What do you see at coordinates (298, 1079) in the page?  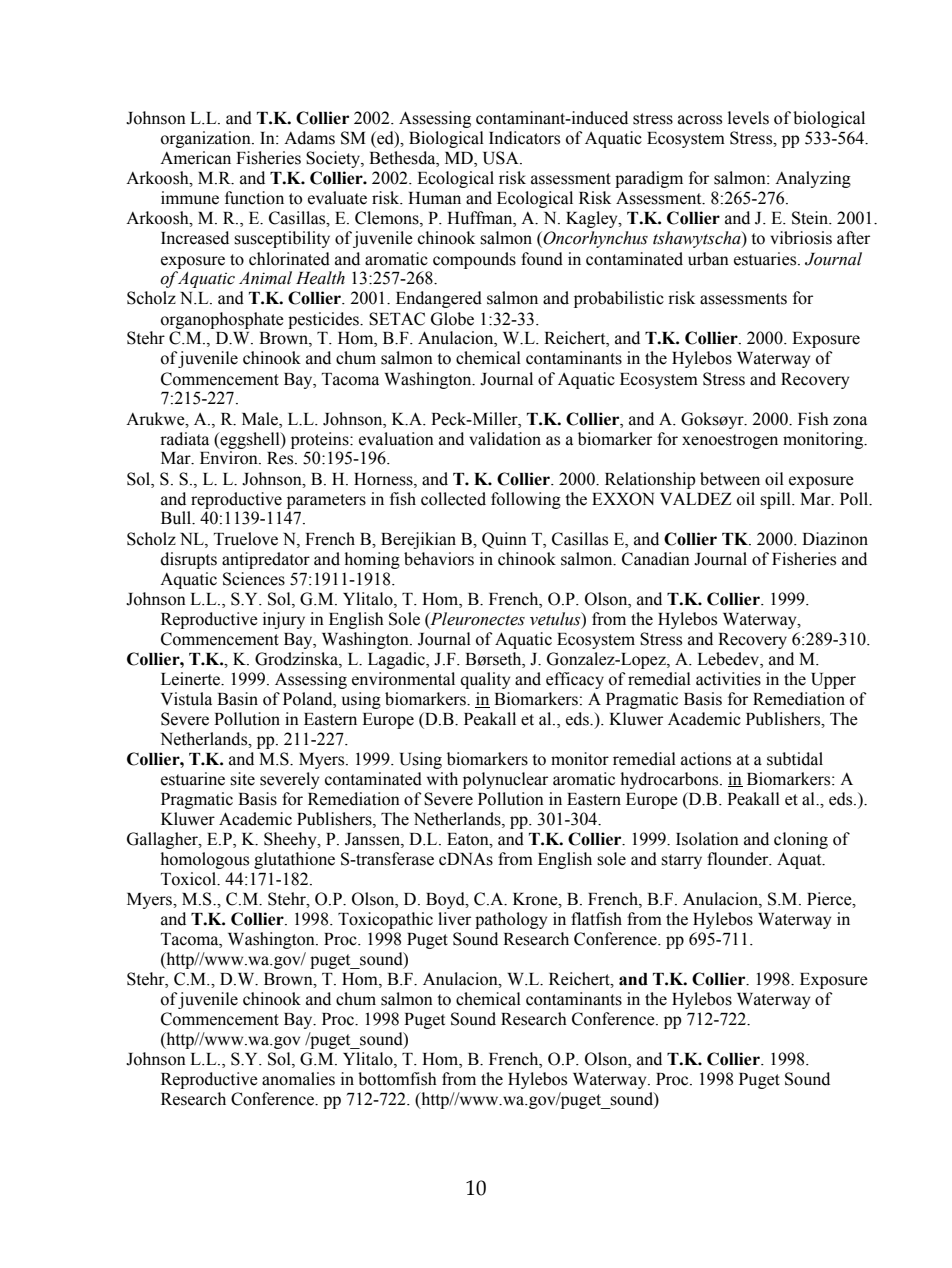 I see `anomalies` at bounding box center [298, 1079].
